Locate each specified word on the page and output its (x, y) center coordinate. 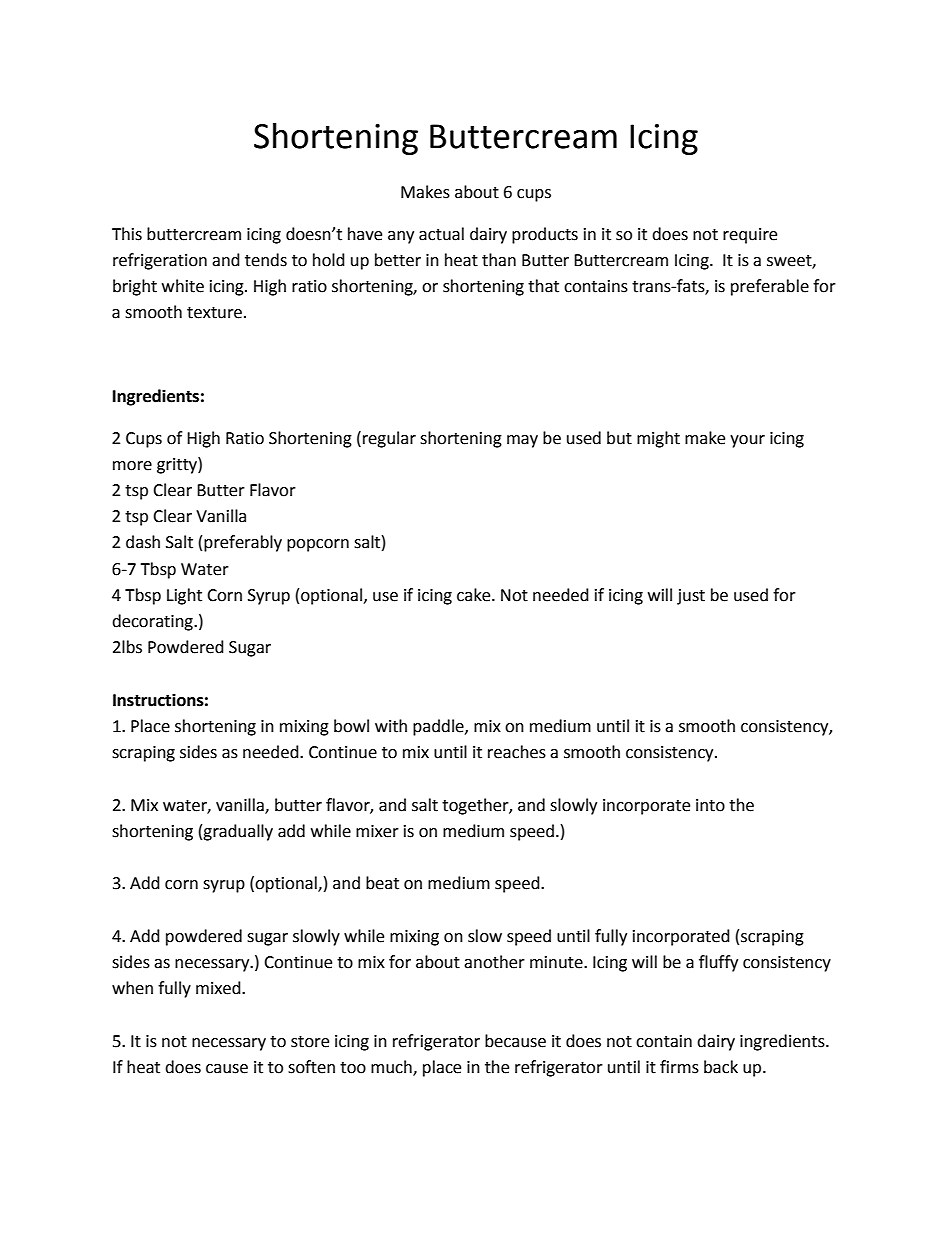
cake (475, 595)
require (750, 236)
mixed (219, 988)
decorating (153, 622)
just (691, 597)
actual (441, 234)
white (183, 286)
